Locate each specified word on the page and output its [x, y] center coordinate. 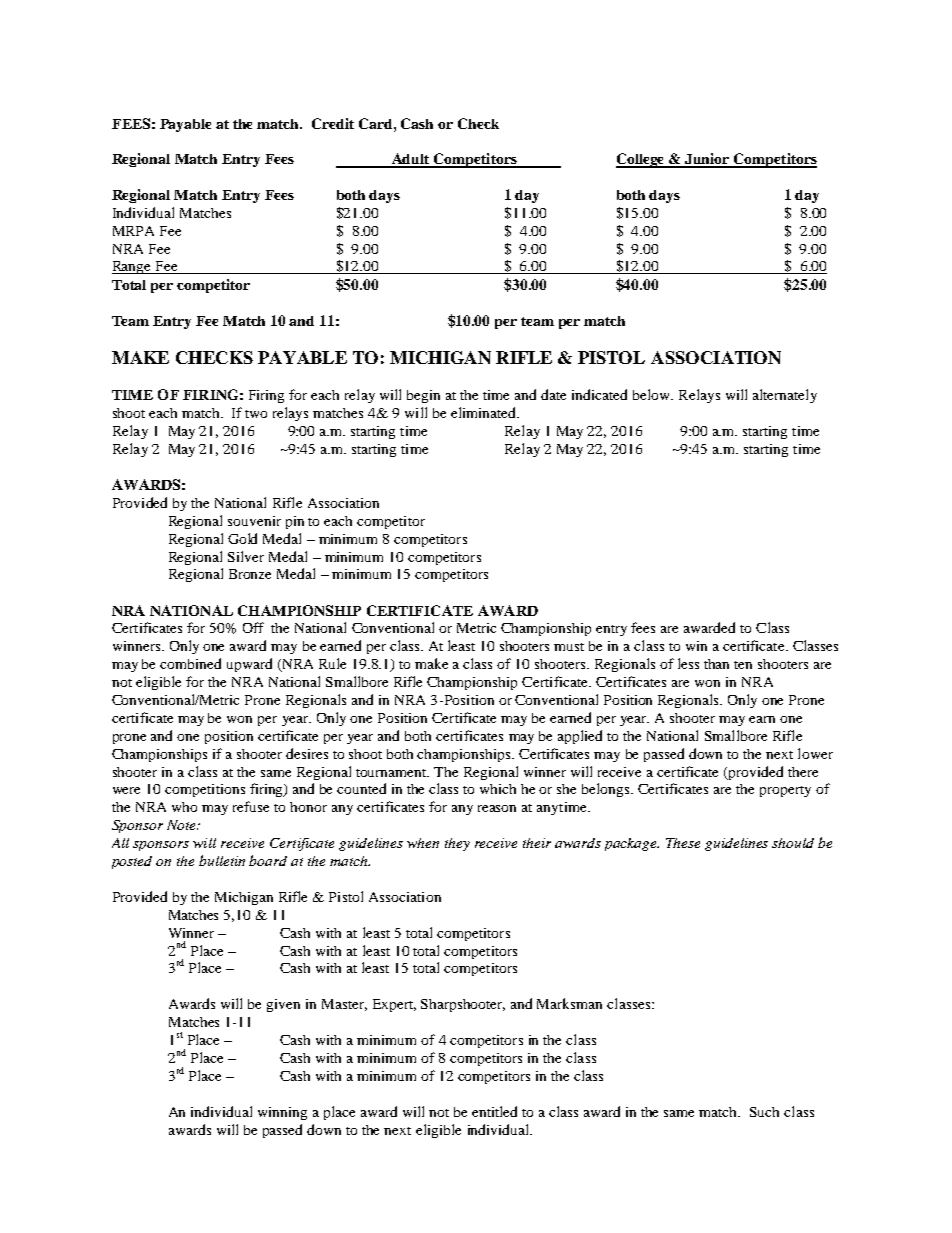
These [683, 843]
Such [764, 1112]
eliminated [485, 412]
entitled [494, 1111]
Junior [708, 160]
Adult [411, 160]
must [569, 647]
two [256, 414]
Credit [333, 123]
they [457, 844]
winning [282, 1113]
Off [253, 627]
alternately [785, 396]
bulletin [222, 860]
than [716, 664]
